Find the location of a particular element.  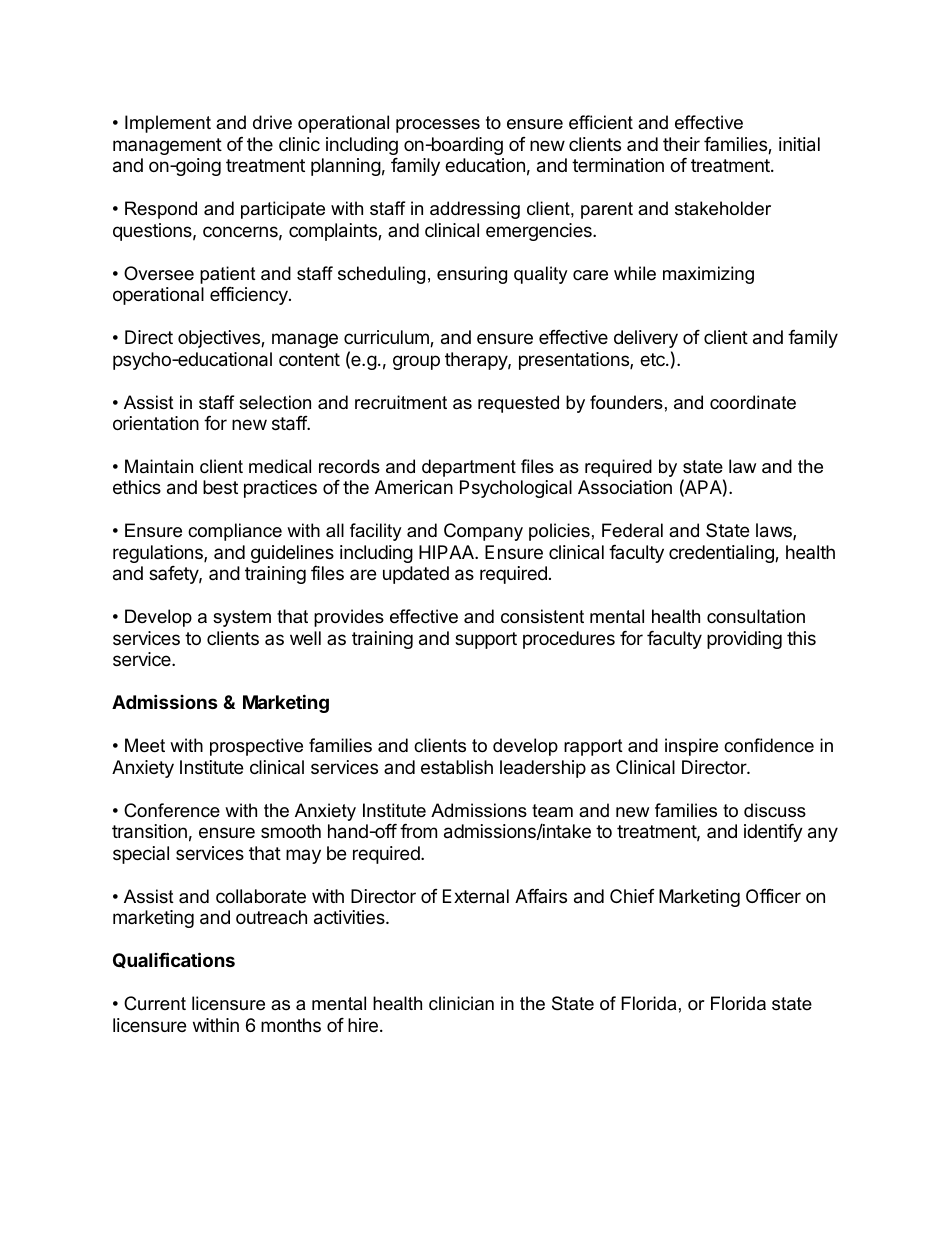

Current is located at coordinates (155, 1003).
